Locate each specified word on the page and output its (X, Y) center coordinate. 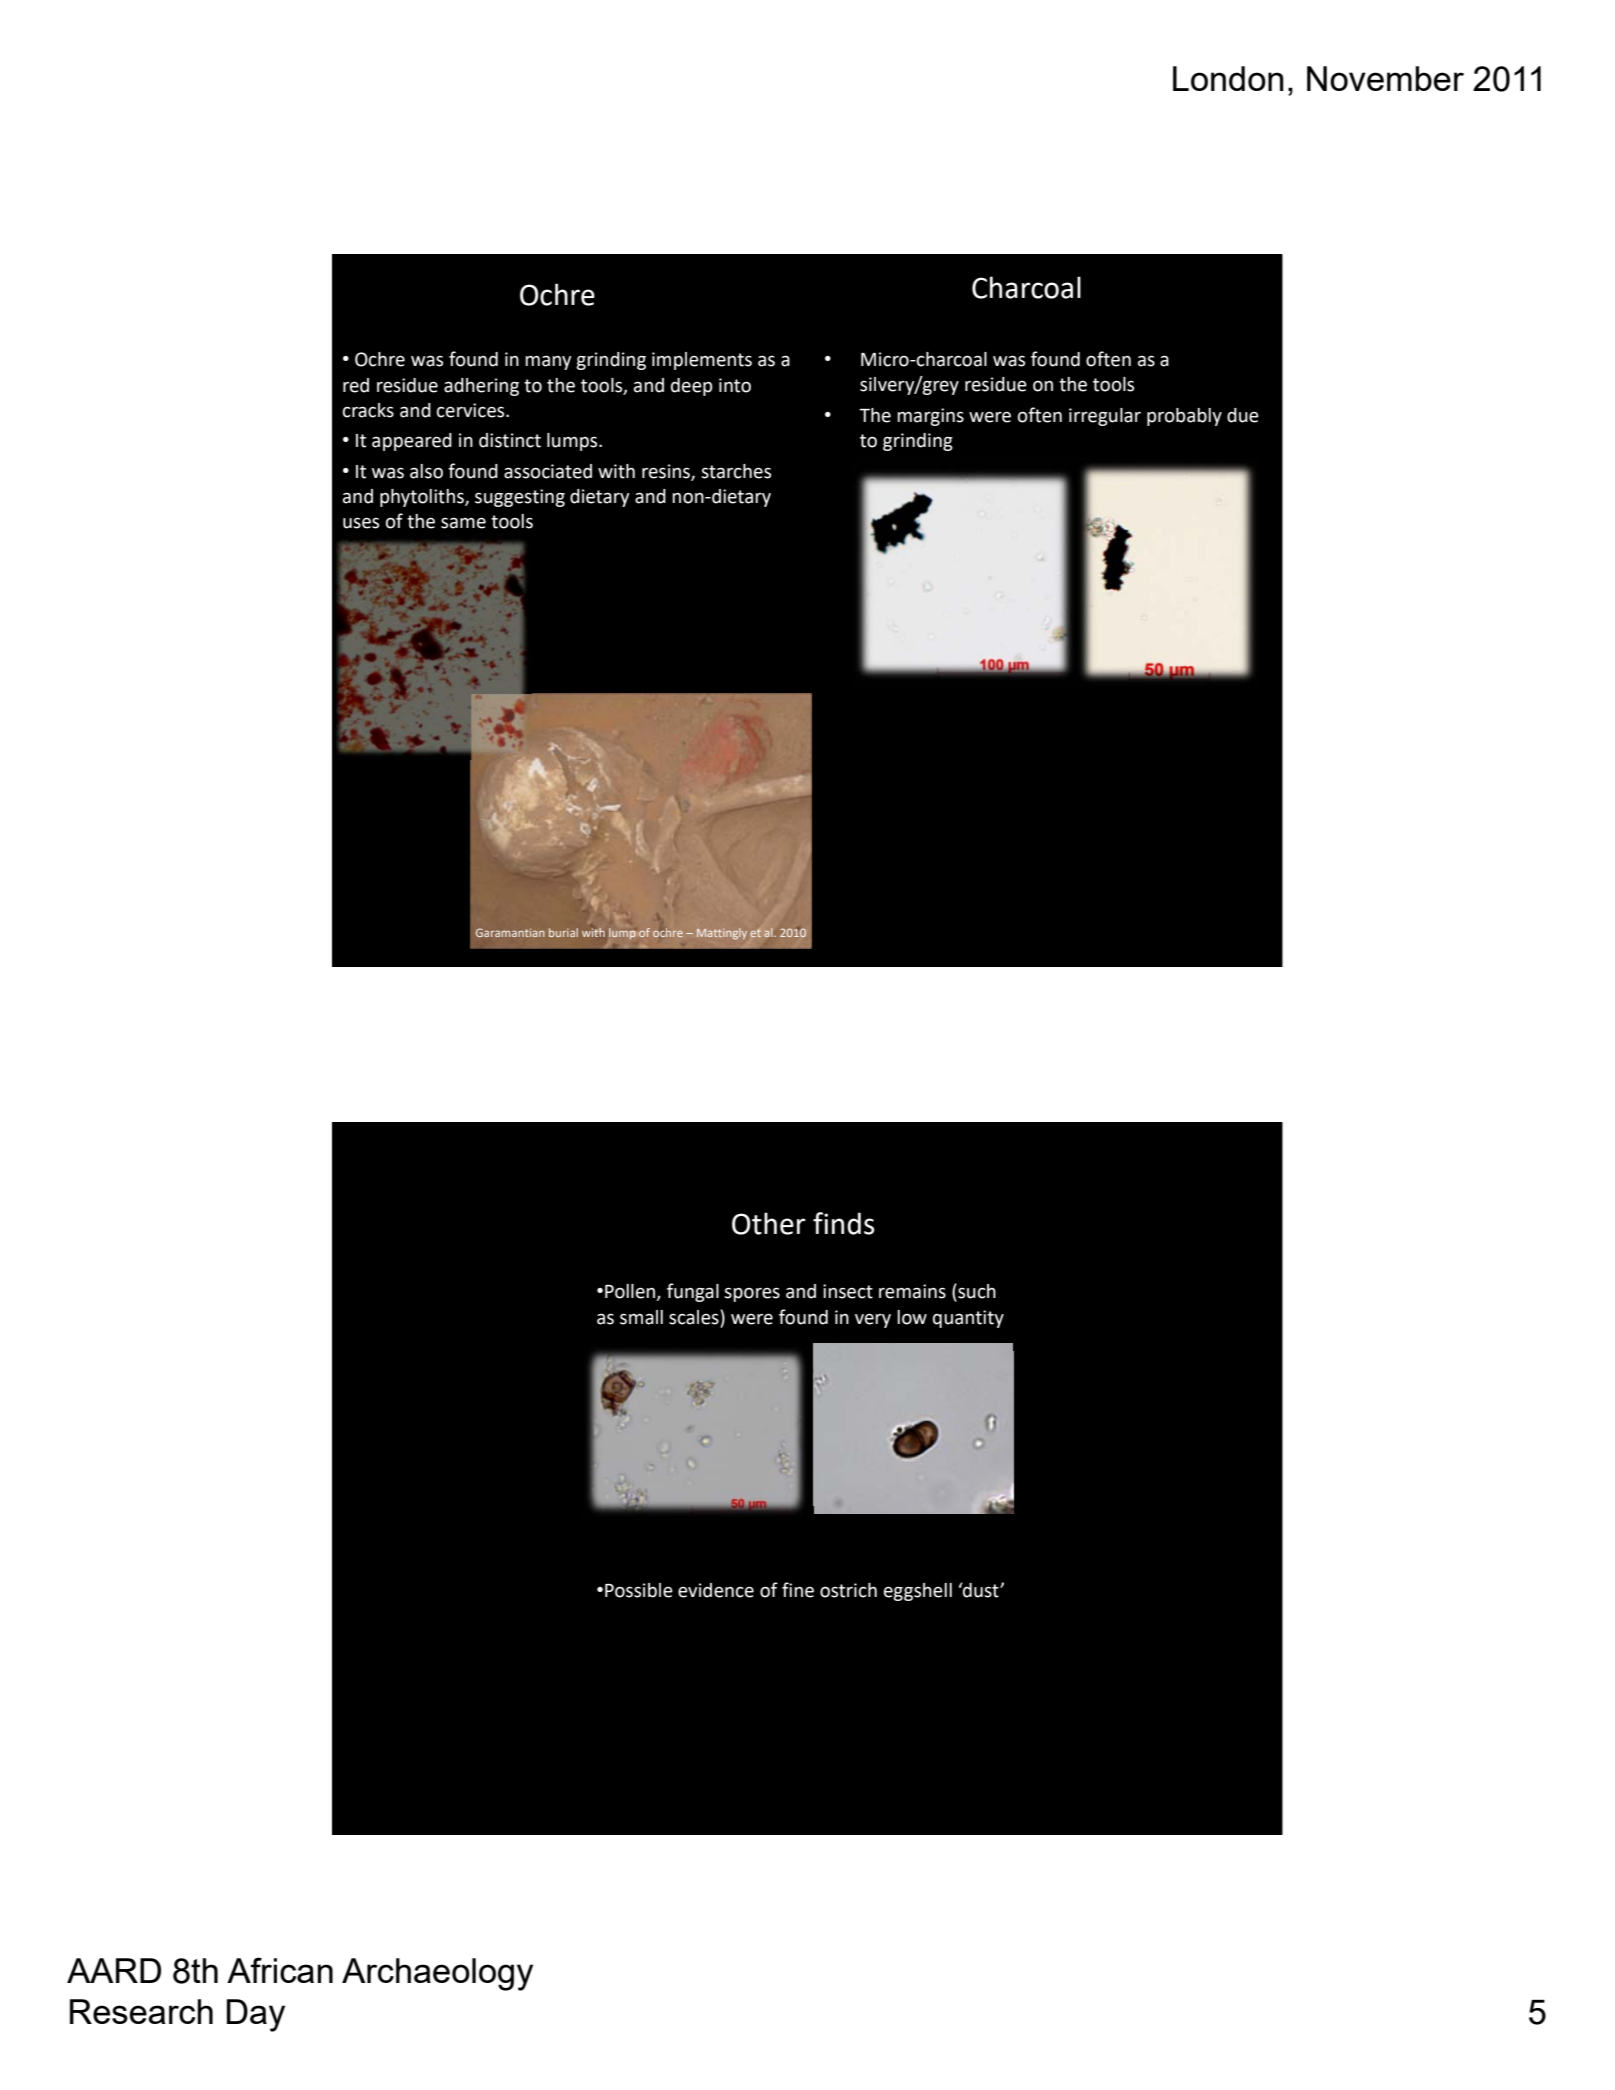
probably (1184, 417)
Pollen (631, 1292)
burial (563, 932)
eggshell (918, 1592)
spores (752, 1294)
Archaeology (437, 1974)
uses (361, 523)
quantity (968, 1319)
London (1228, 78)
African (280, 1970)
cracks (368, 410)
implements (702, 361)
